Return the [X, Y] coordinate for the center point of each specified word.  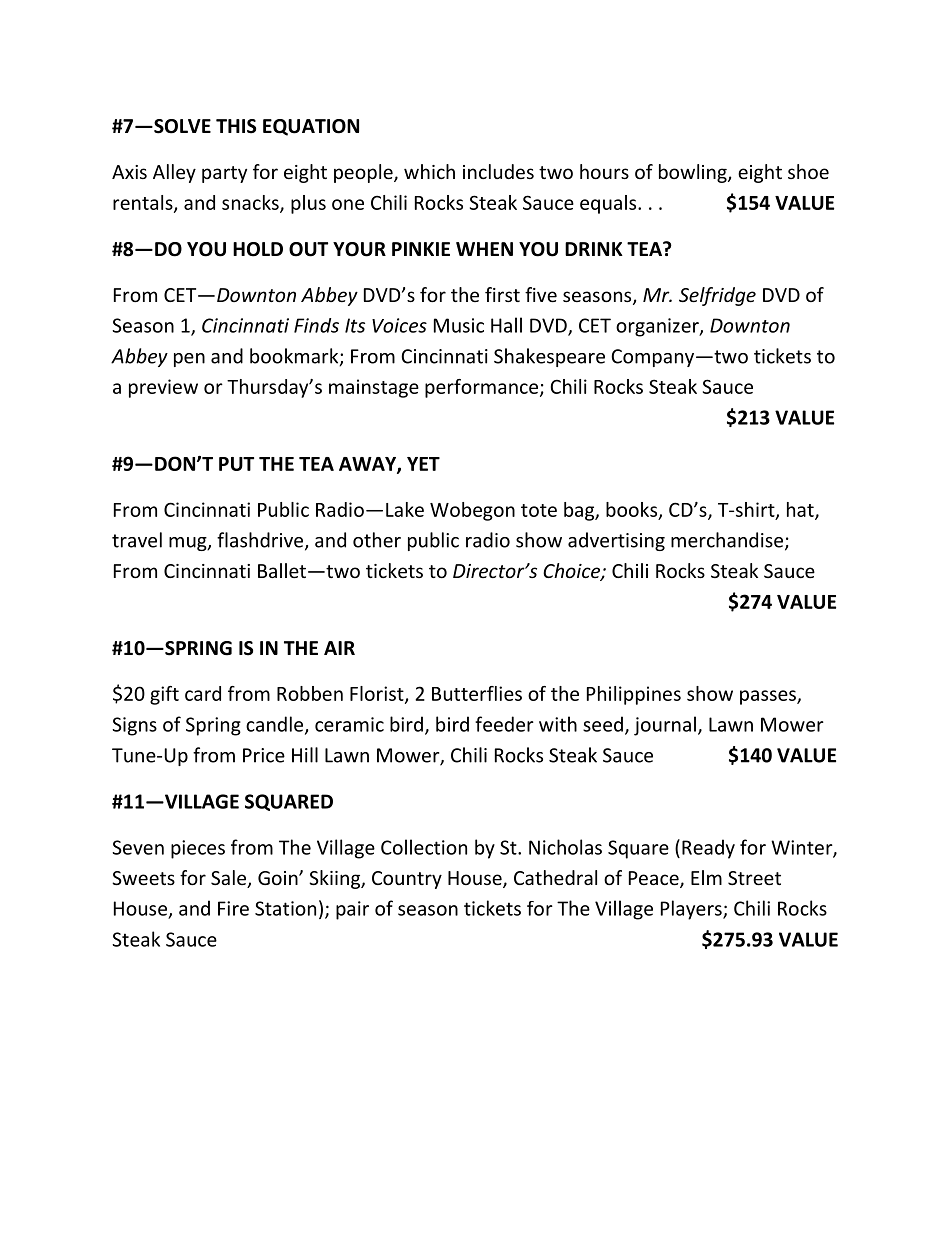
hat [801, 510]
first [502, 294]
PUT [236, 464]
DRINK [594, 249]
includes [498, 171]
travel [137, 540]
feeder [504, 724]
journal [665, 726]
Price [264, 755]
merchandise [727, 540]
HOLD [258, 249]
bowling [694, 173]
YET [423, 464]
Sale [230, 879]
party [224, 174]
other [377, 540]
